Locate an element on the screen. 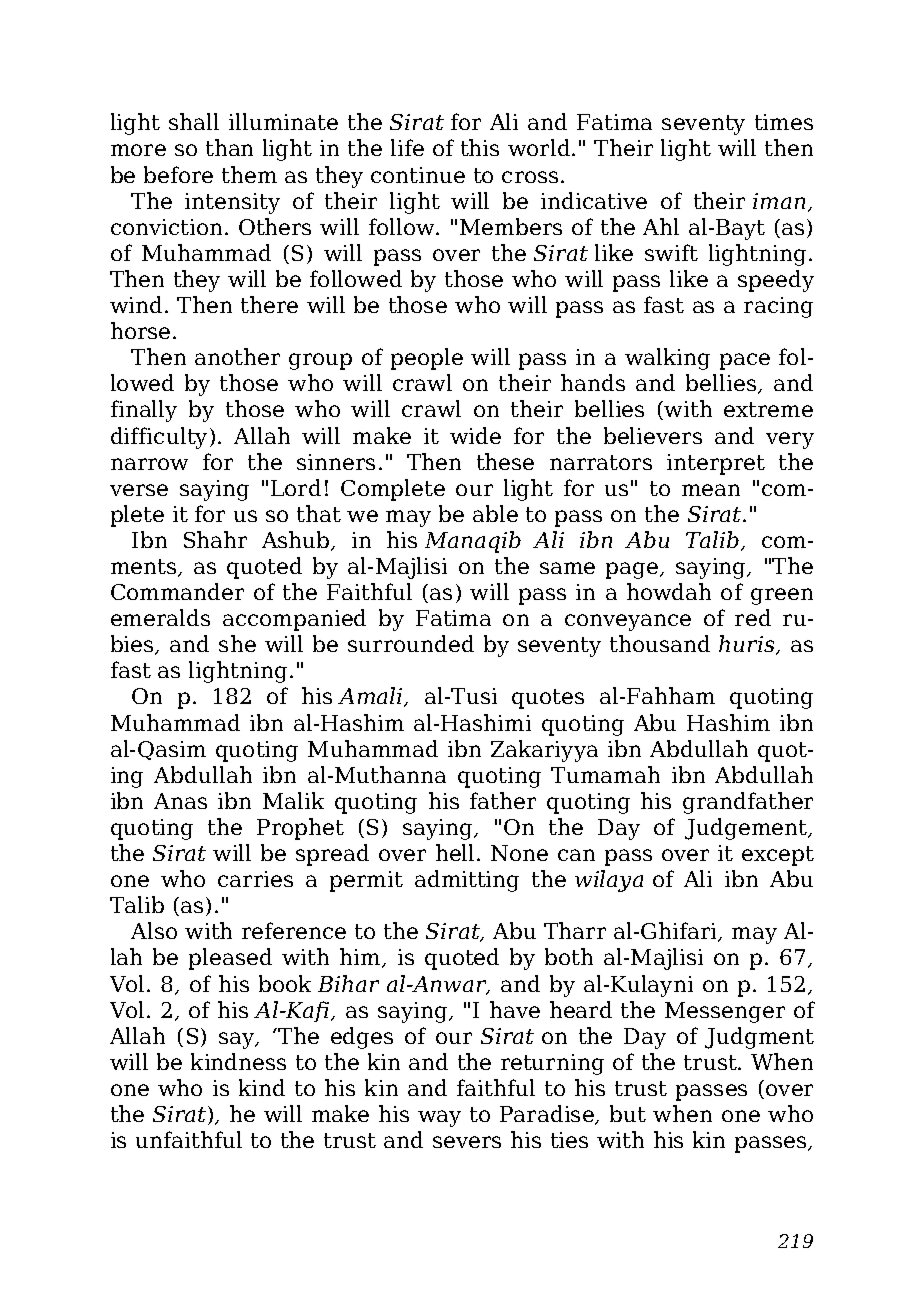  surrounded is located at coordinates (411, 643).
